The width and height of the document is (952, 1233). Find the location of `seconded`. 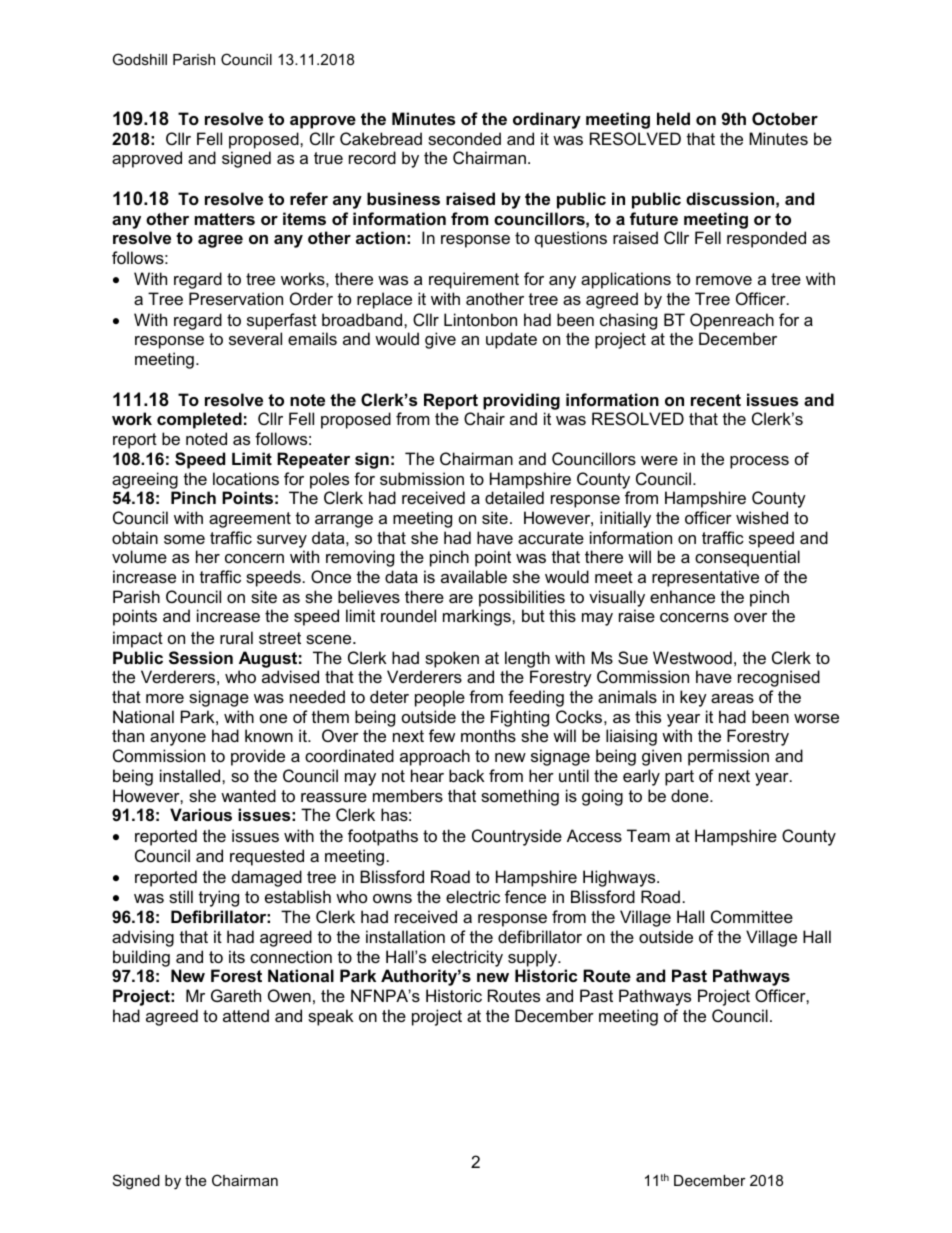

seconded is located at coordinates (464, 138).
